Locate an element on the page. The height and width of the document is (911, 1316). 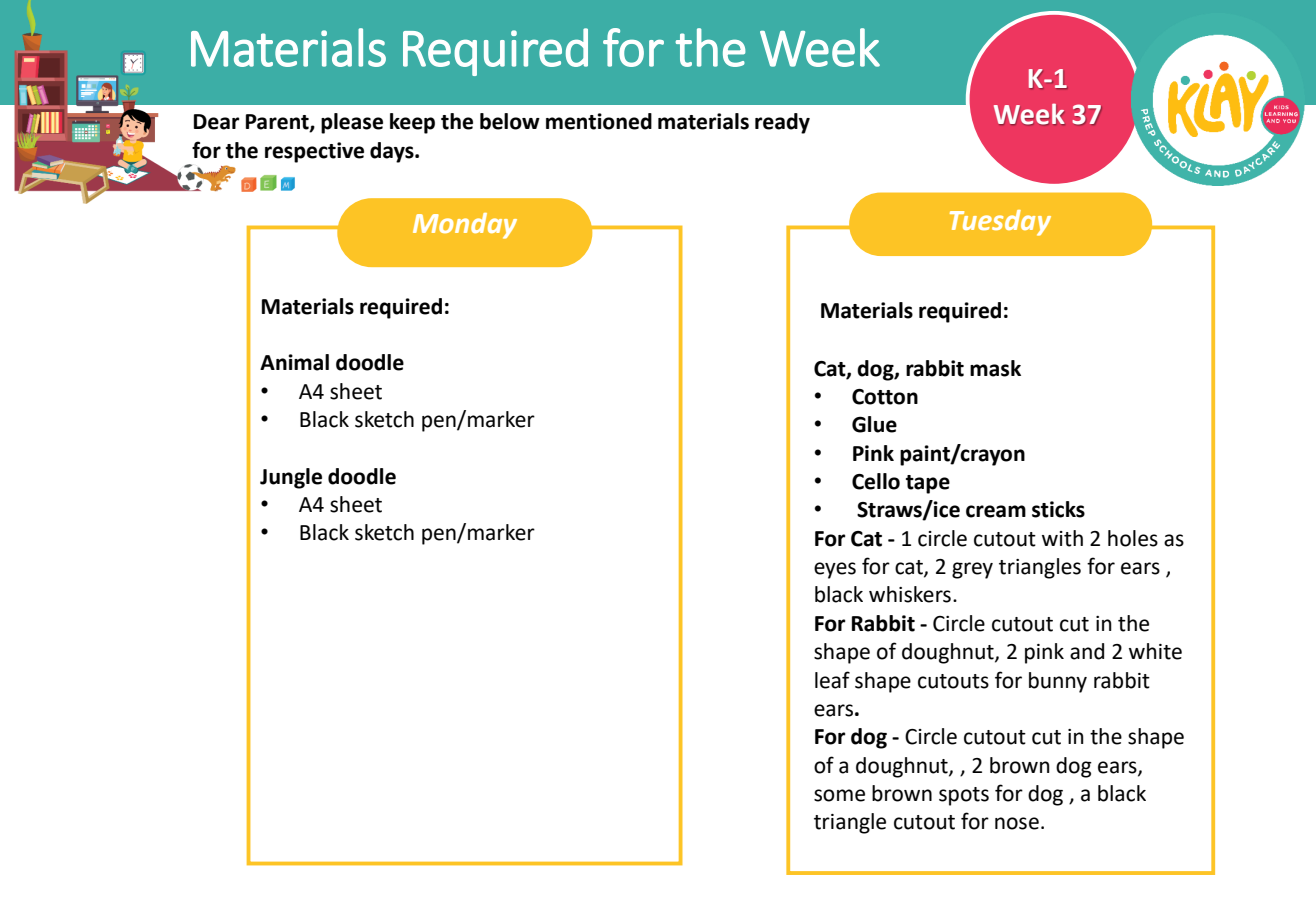
grey is located at coordinates (972, 570).
